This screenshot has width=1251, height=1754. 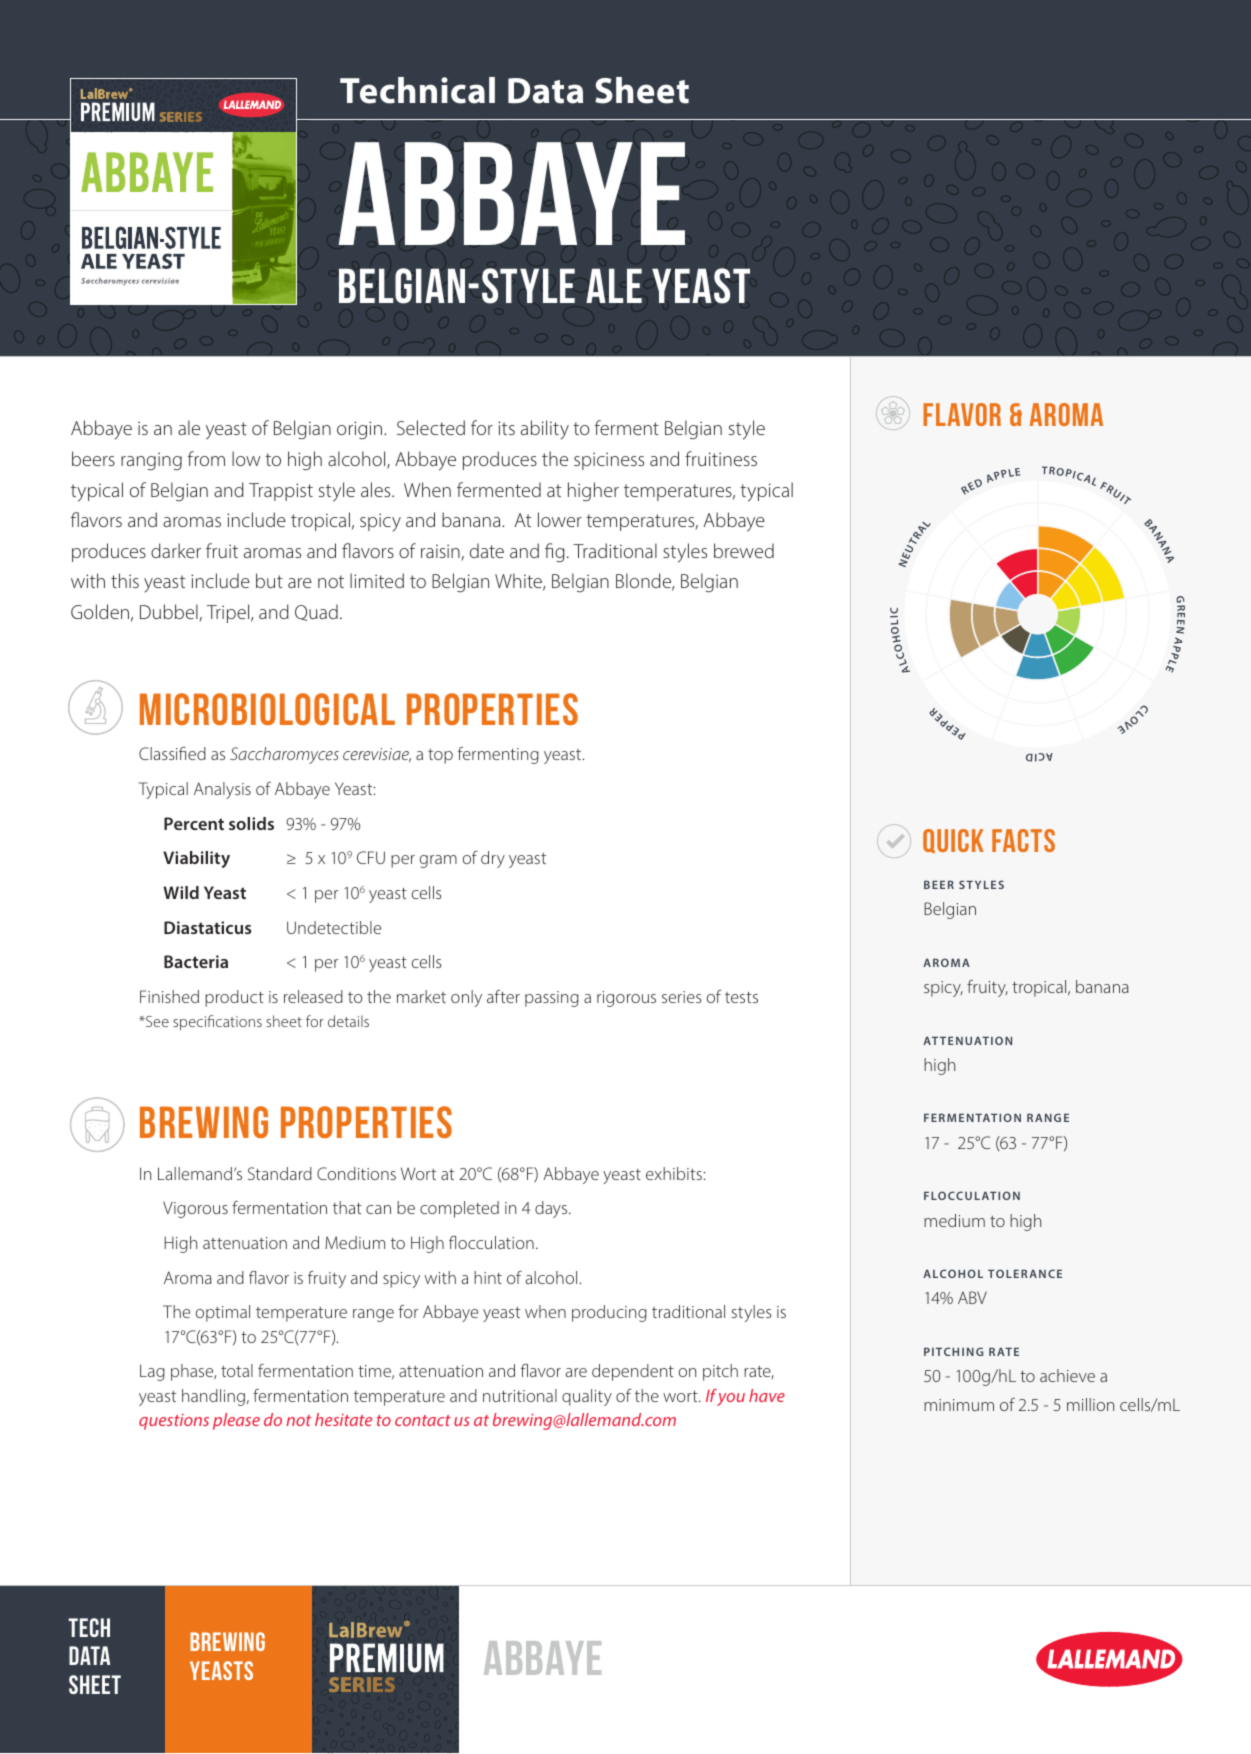 I want to click on days, so click(x=552, y=1209).
